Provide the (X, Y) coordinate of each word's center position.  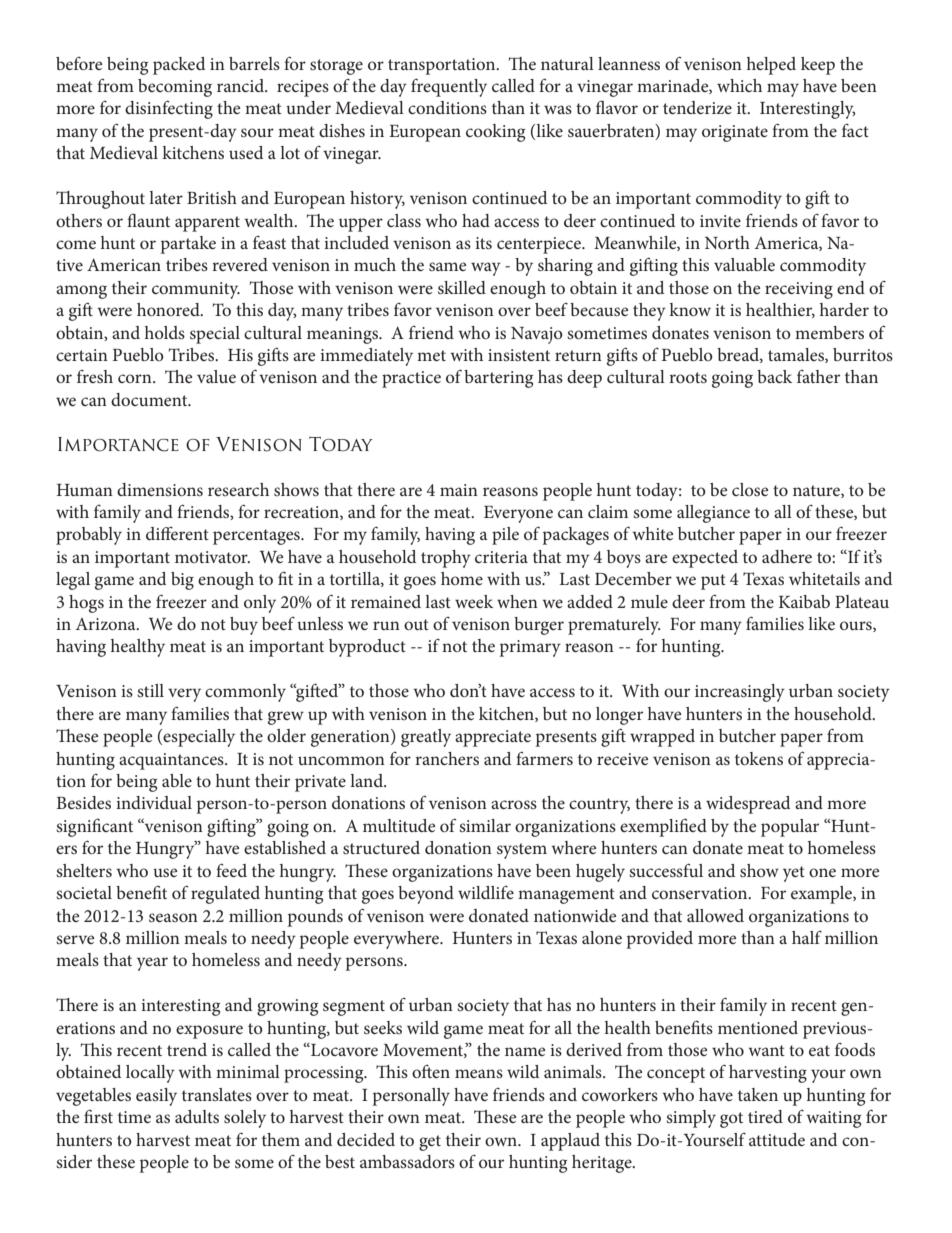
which (739, 85)
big (182, 581)
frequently (449, 87)
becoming (175, 88)
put (713, 582)
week (474, 601)
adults (197, 1116)
